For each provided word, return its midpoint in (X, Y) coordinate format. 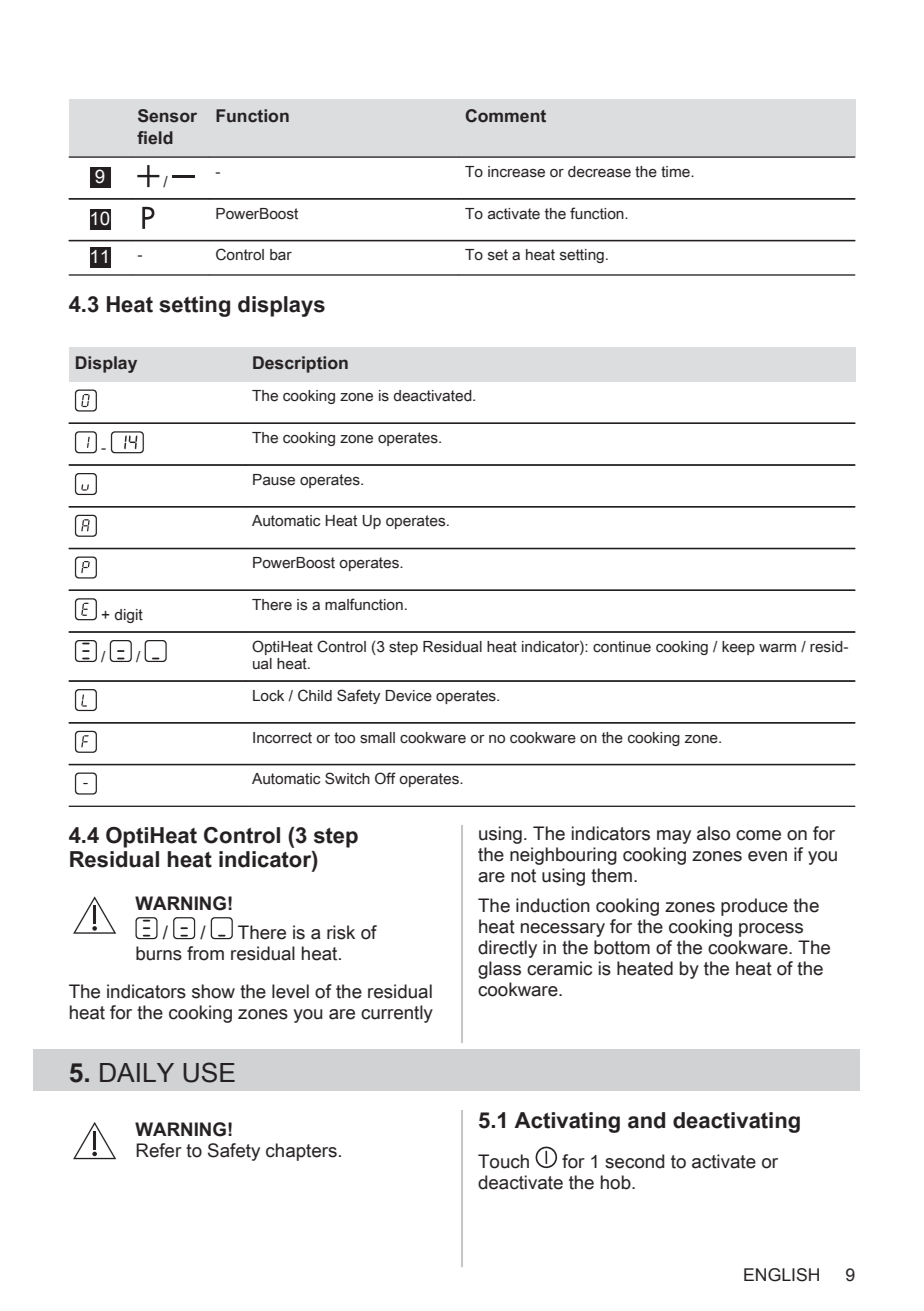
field (155, 138)
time (676, 172)
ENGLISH (781, 1275)
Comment (505, 116)
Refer (159, 1150)
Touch (503, 1161)
